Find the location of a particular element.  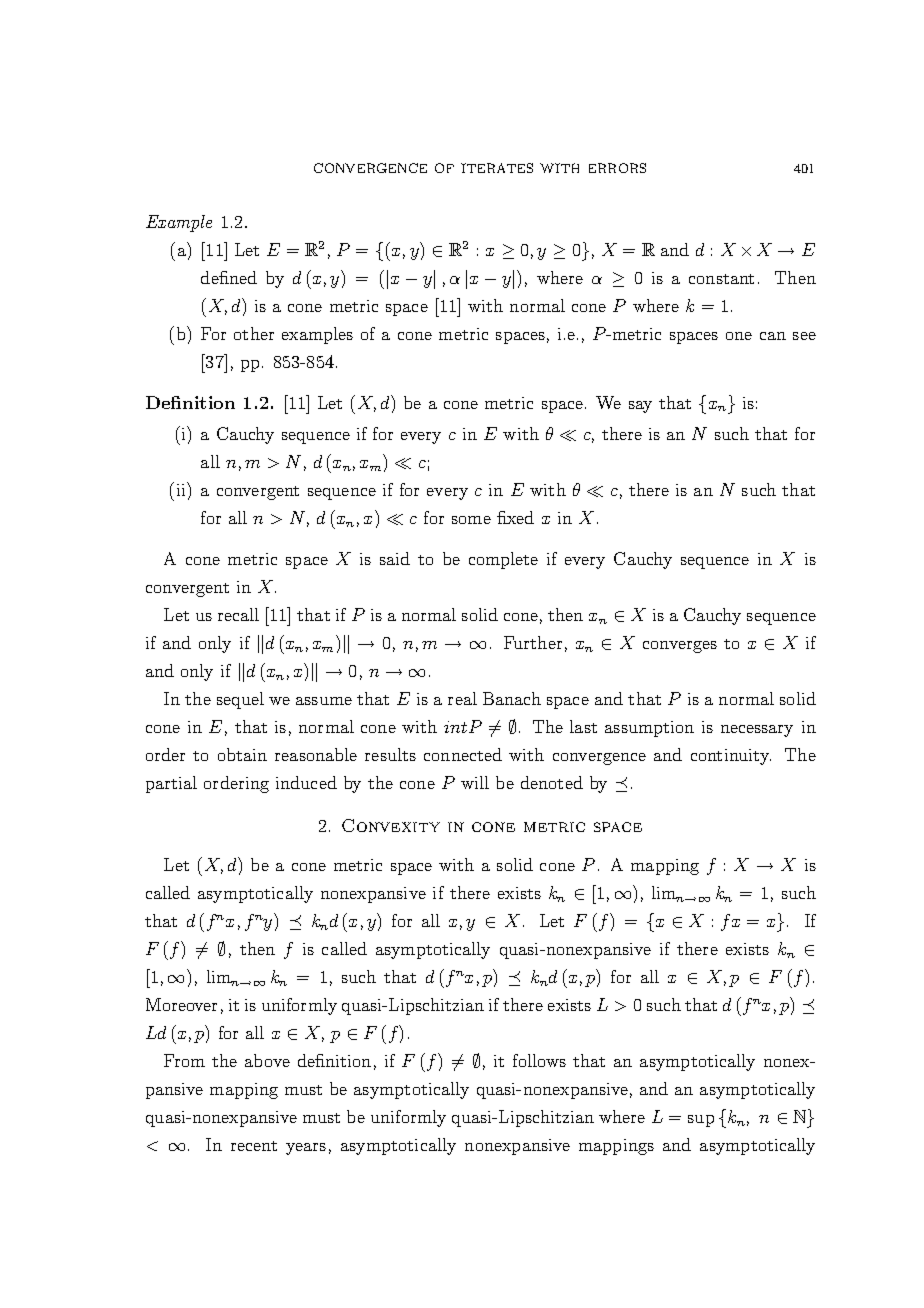

defined is located at coordinates (229, 277).
